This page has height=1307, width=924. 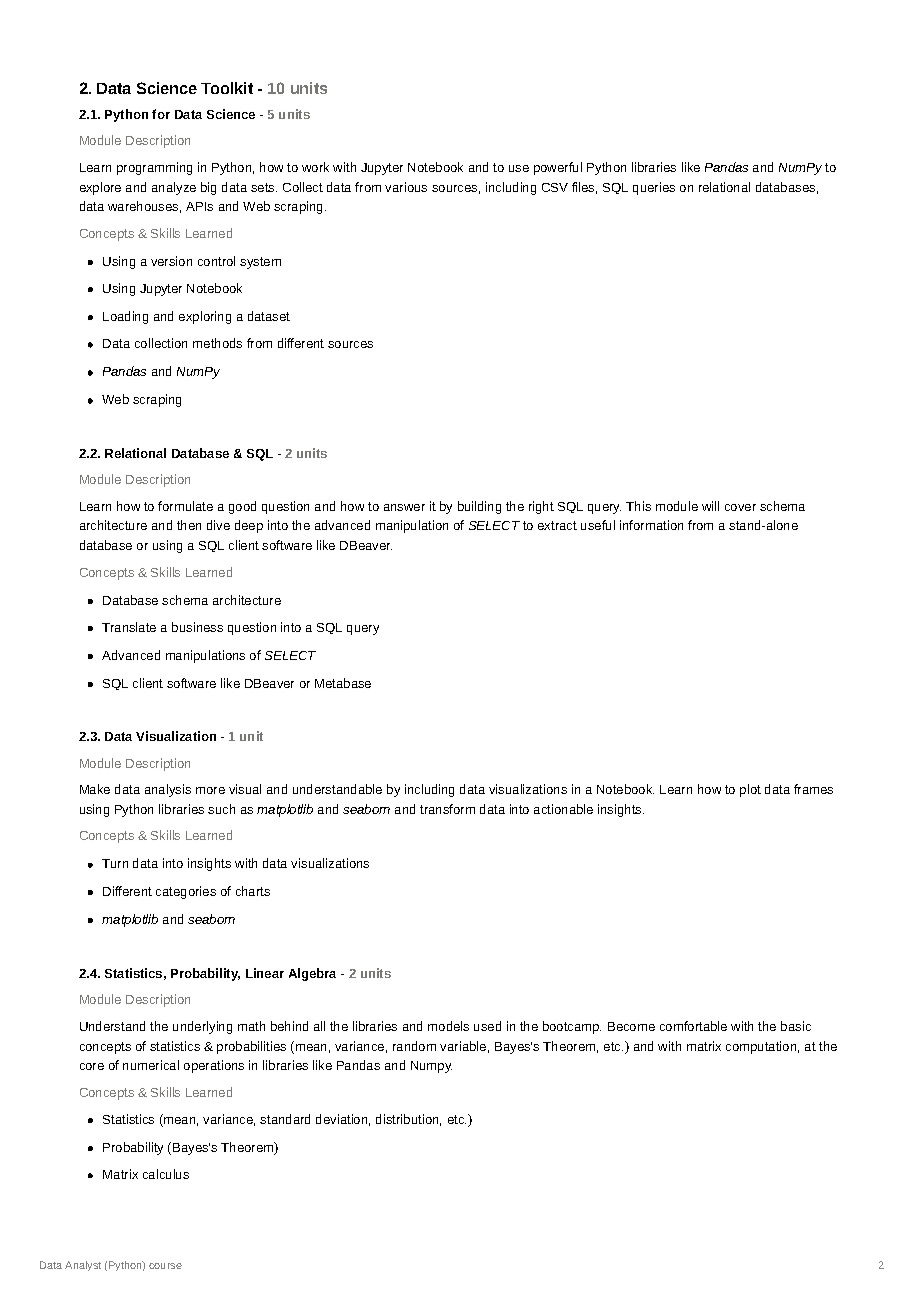 What do you see at coordinates (189, 525) in the page?
I see `then` at bounding box center [189, 525].
